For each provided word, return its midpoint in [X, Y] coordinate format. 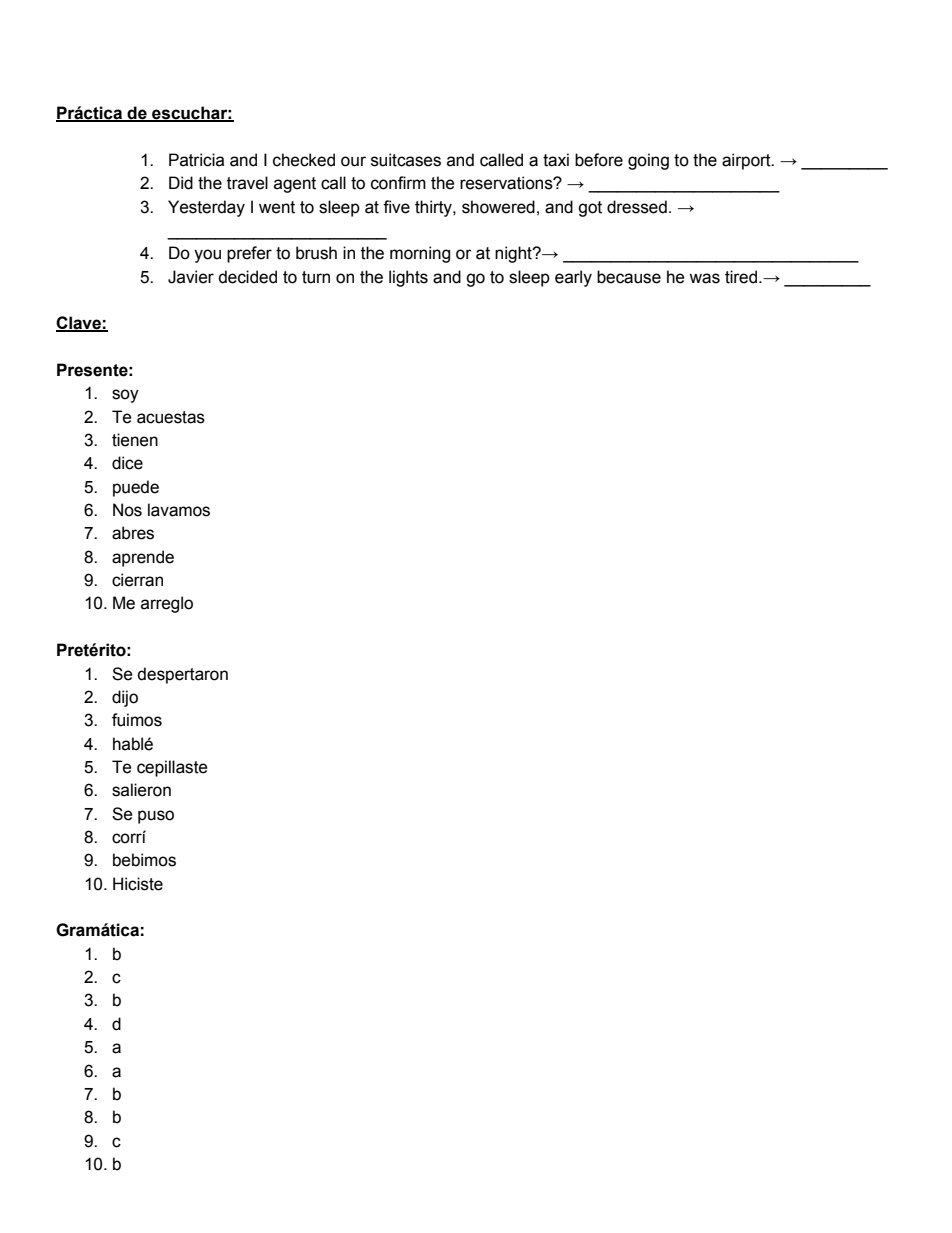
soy [125, 396]
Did [181, 183]
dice [127, 463]
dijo [125, 698]
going [648, 161]
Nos [127, 510]
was [704, 278]
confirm [398, 183]
